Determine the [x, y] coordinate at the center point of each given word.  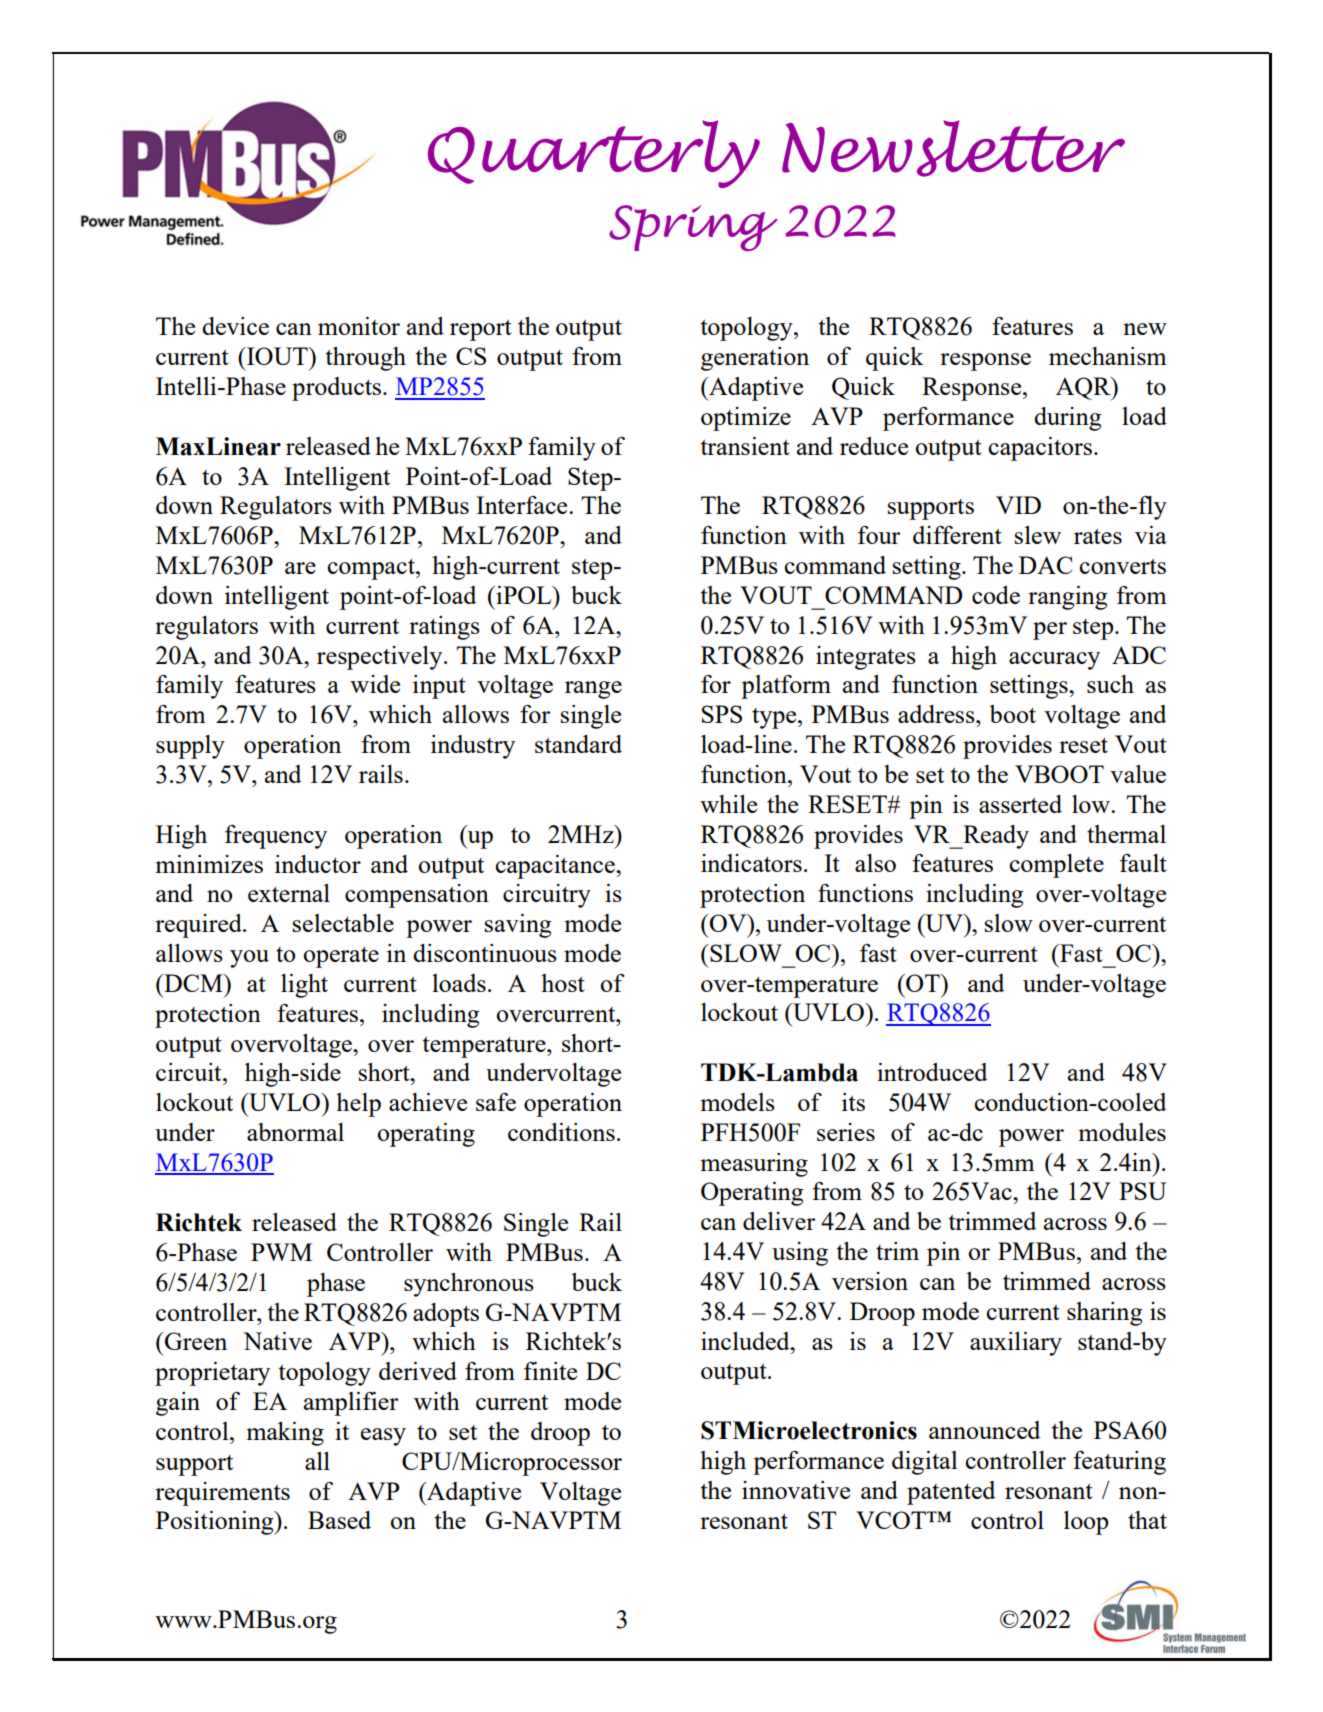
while [728, 804]
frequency [276, 837]
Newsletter [953, 148]
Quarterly [594, 154]
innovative [796, 1490]
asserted [1020, 804]
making [285, 1434]
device [235, 326]
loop [1086, 1523]
